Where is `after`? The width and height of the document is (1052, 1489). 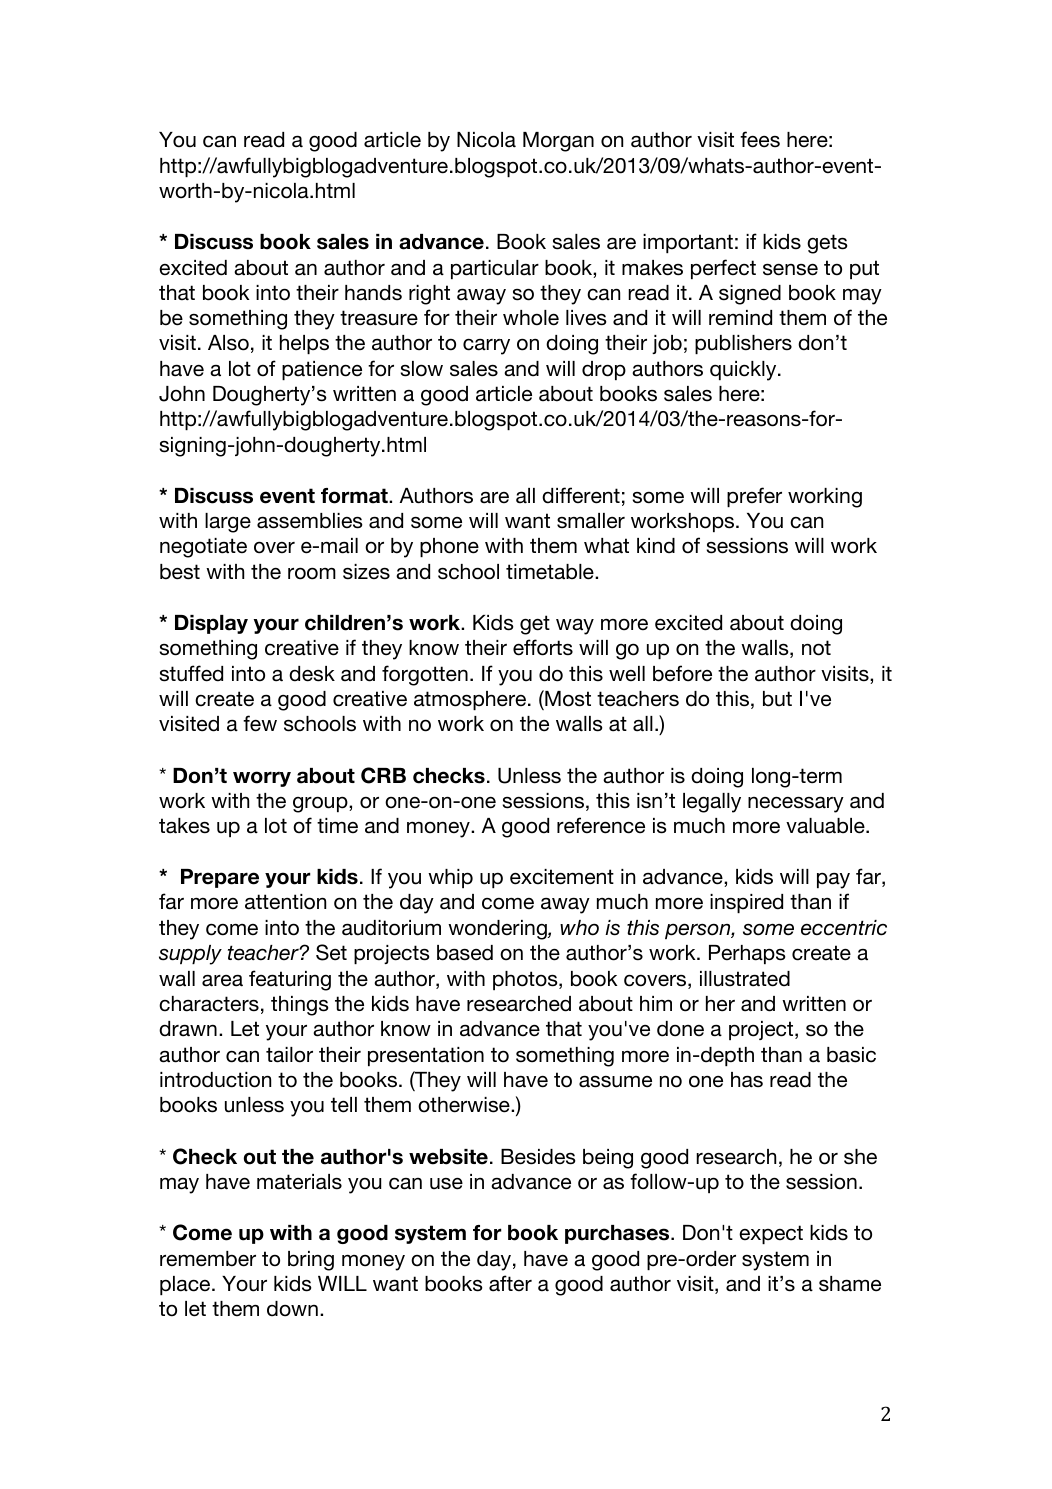 after is located at coordinates (510, 1283).
